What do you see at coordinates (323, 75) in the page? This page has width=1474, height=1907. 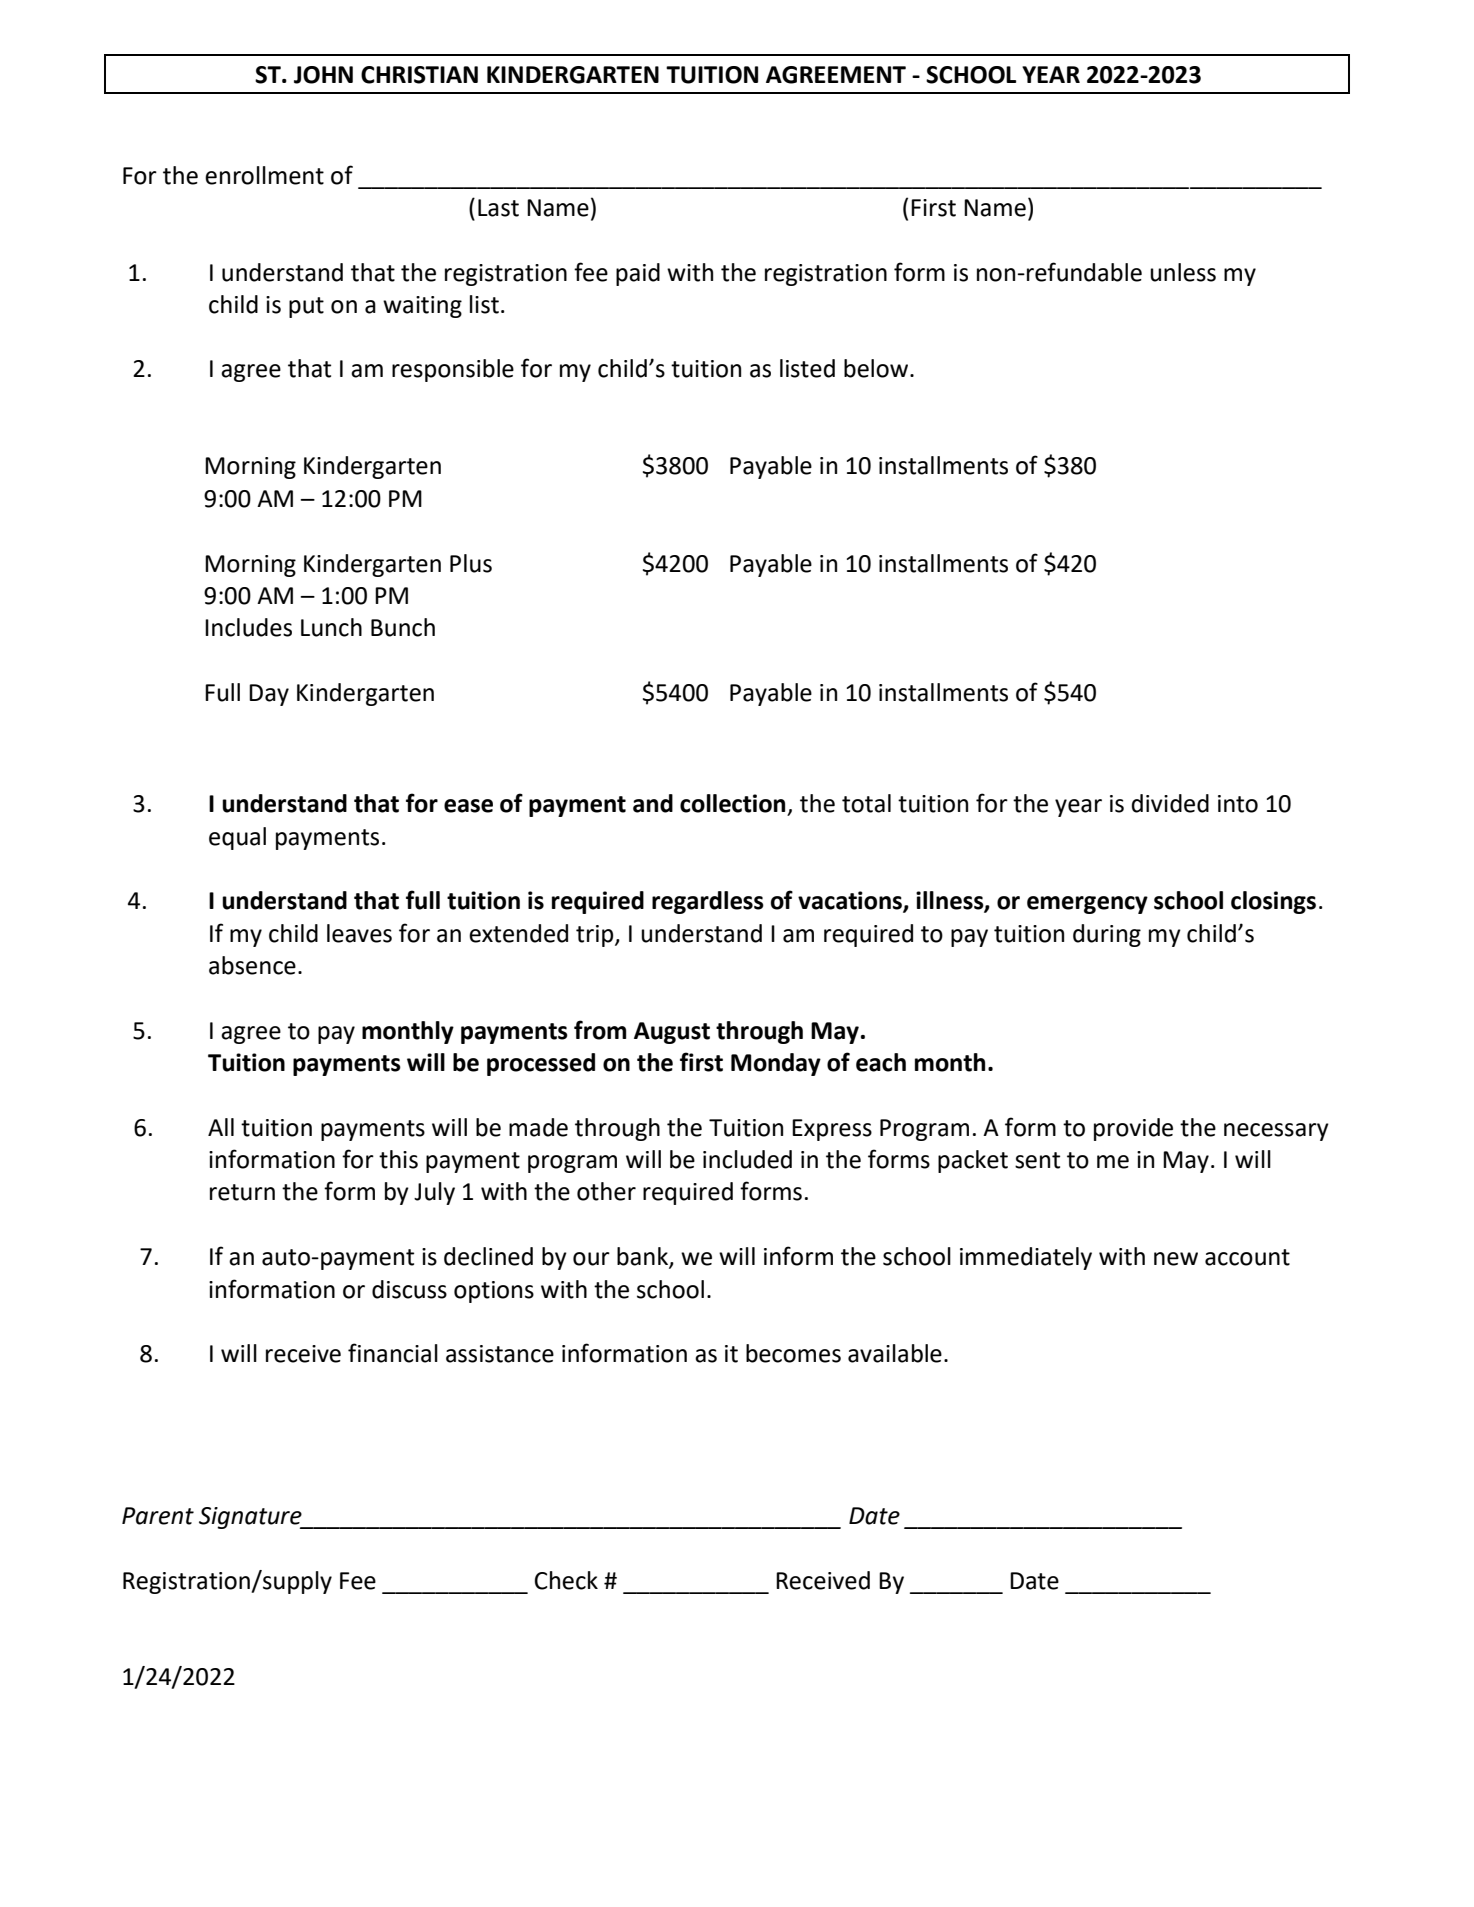 I see `JOHN` at bounding box center [323, 75].
